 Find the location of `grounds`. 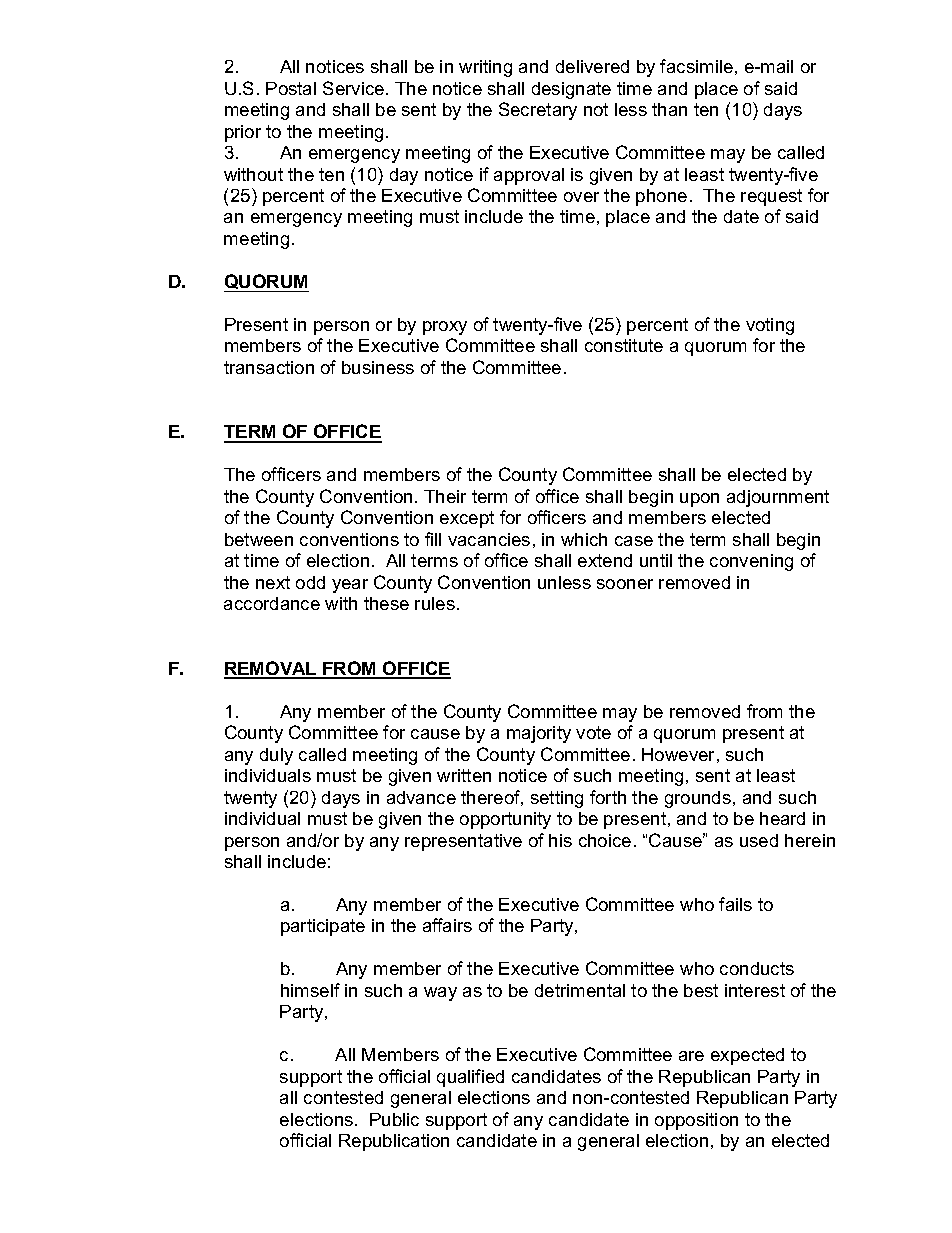

grounds is located at coordinates (698, 799).
